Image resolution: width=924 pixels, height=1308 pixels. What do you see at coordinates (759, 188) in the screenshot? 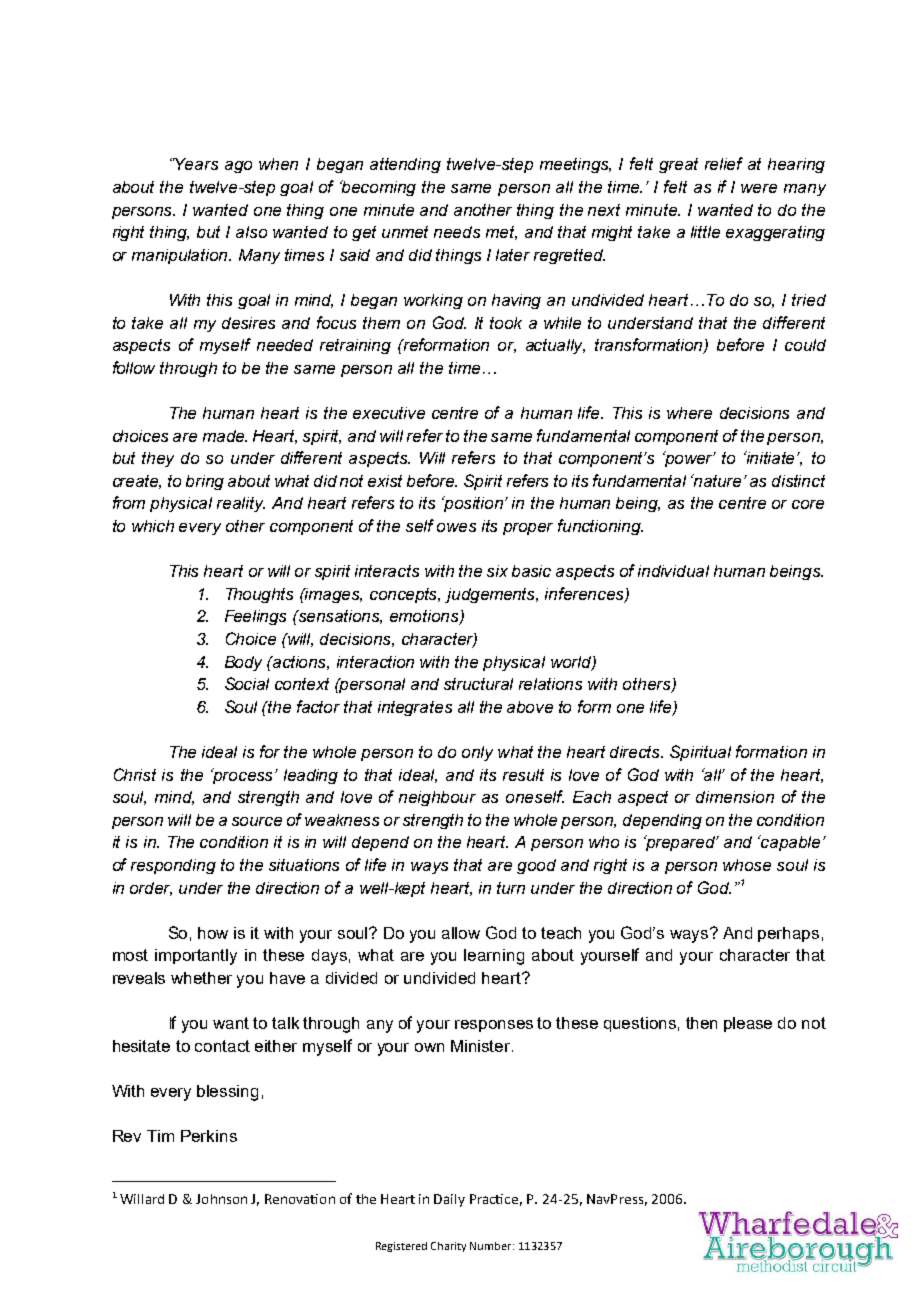
I see `were` at bounding box center [759, 188].
